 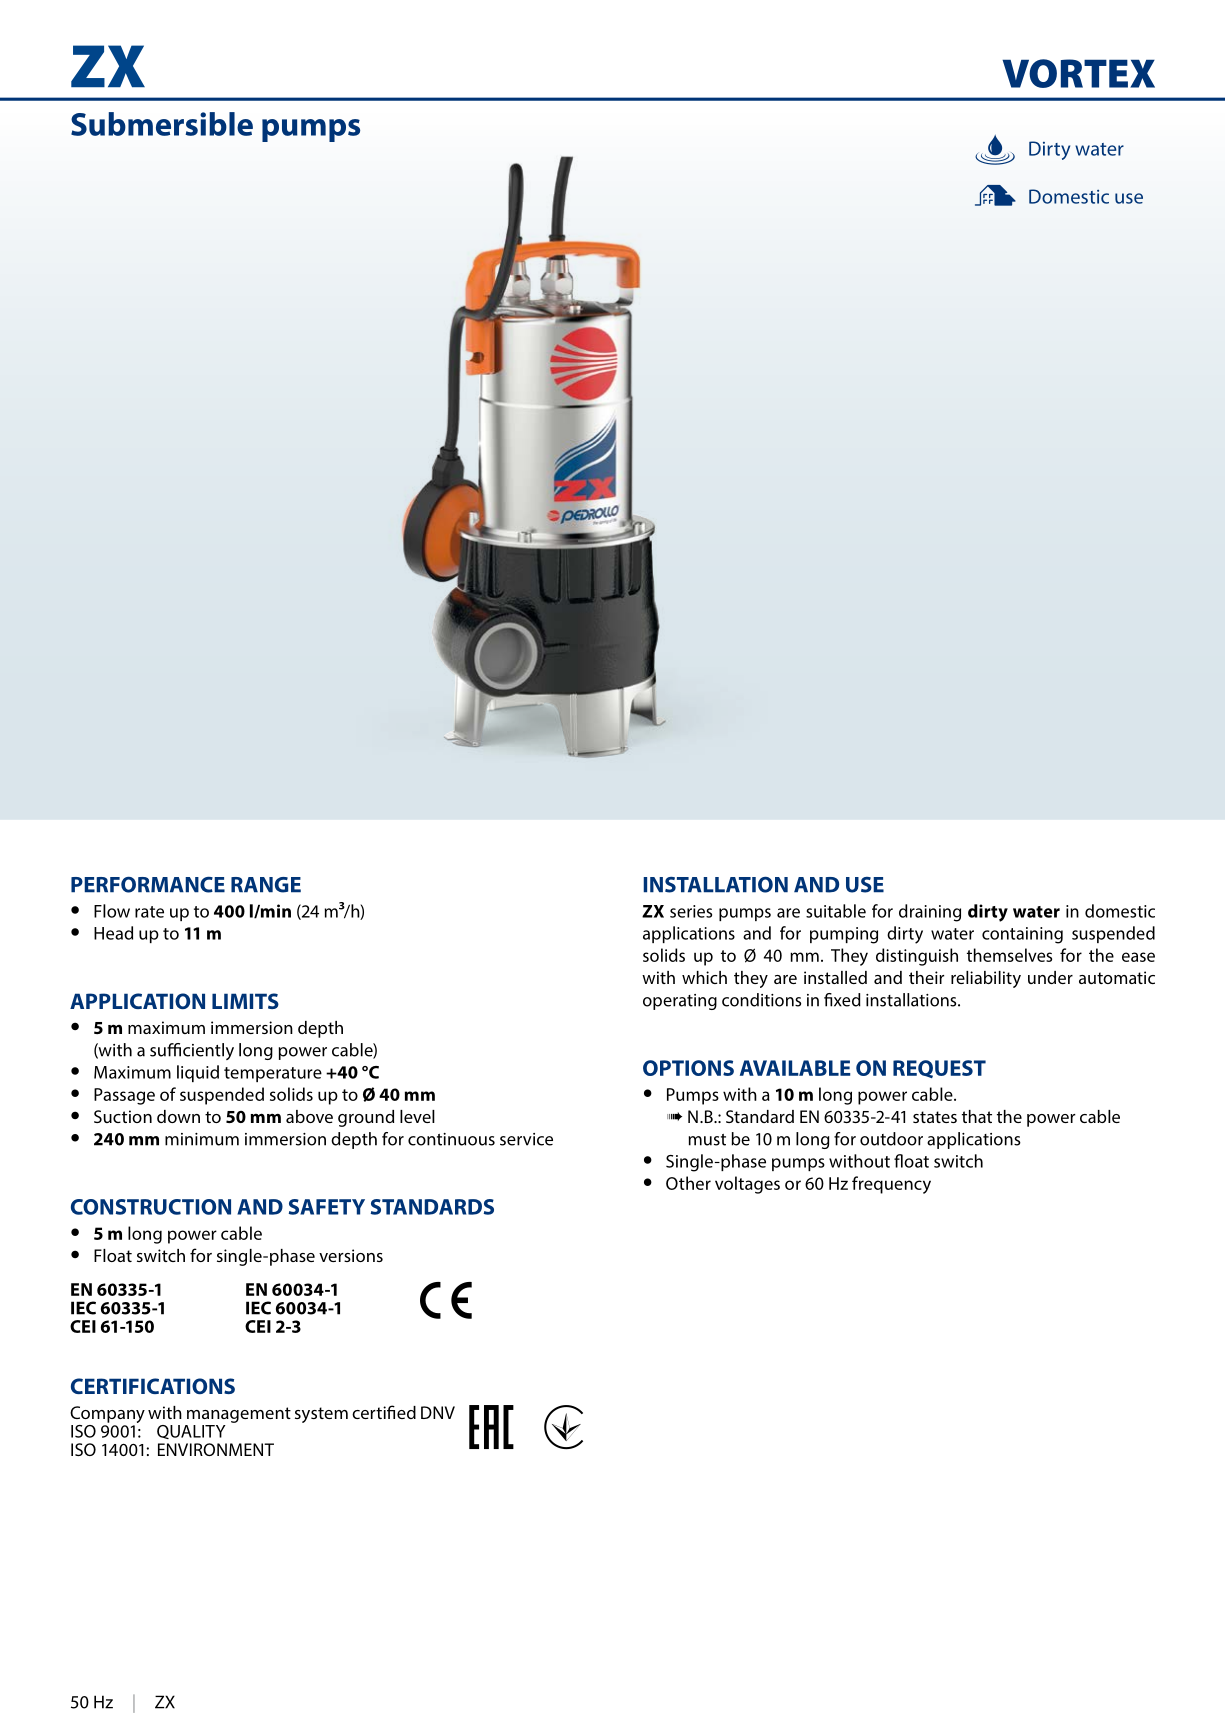 I want to click on which, so click(x=704, y=977).
